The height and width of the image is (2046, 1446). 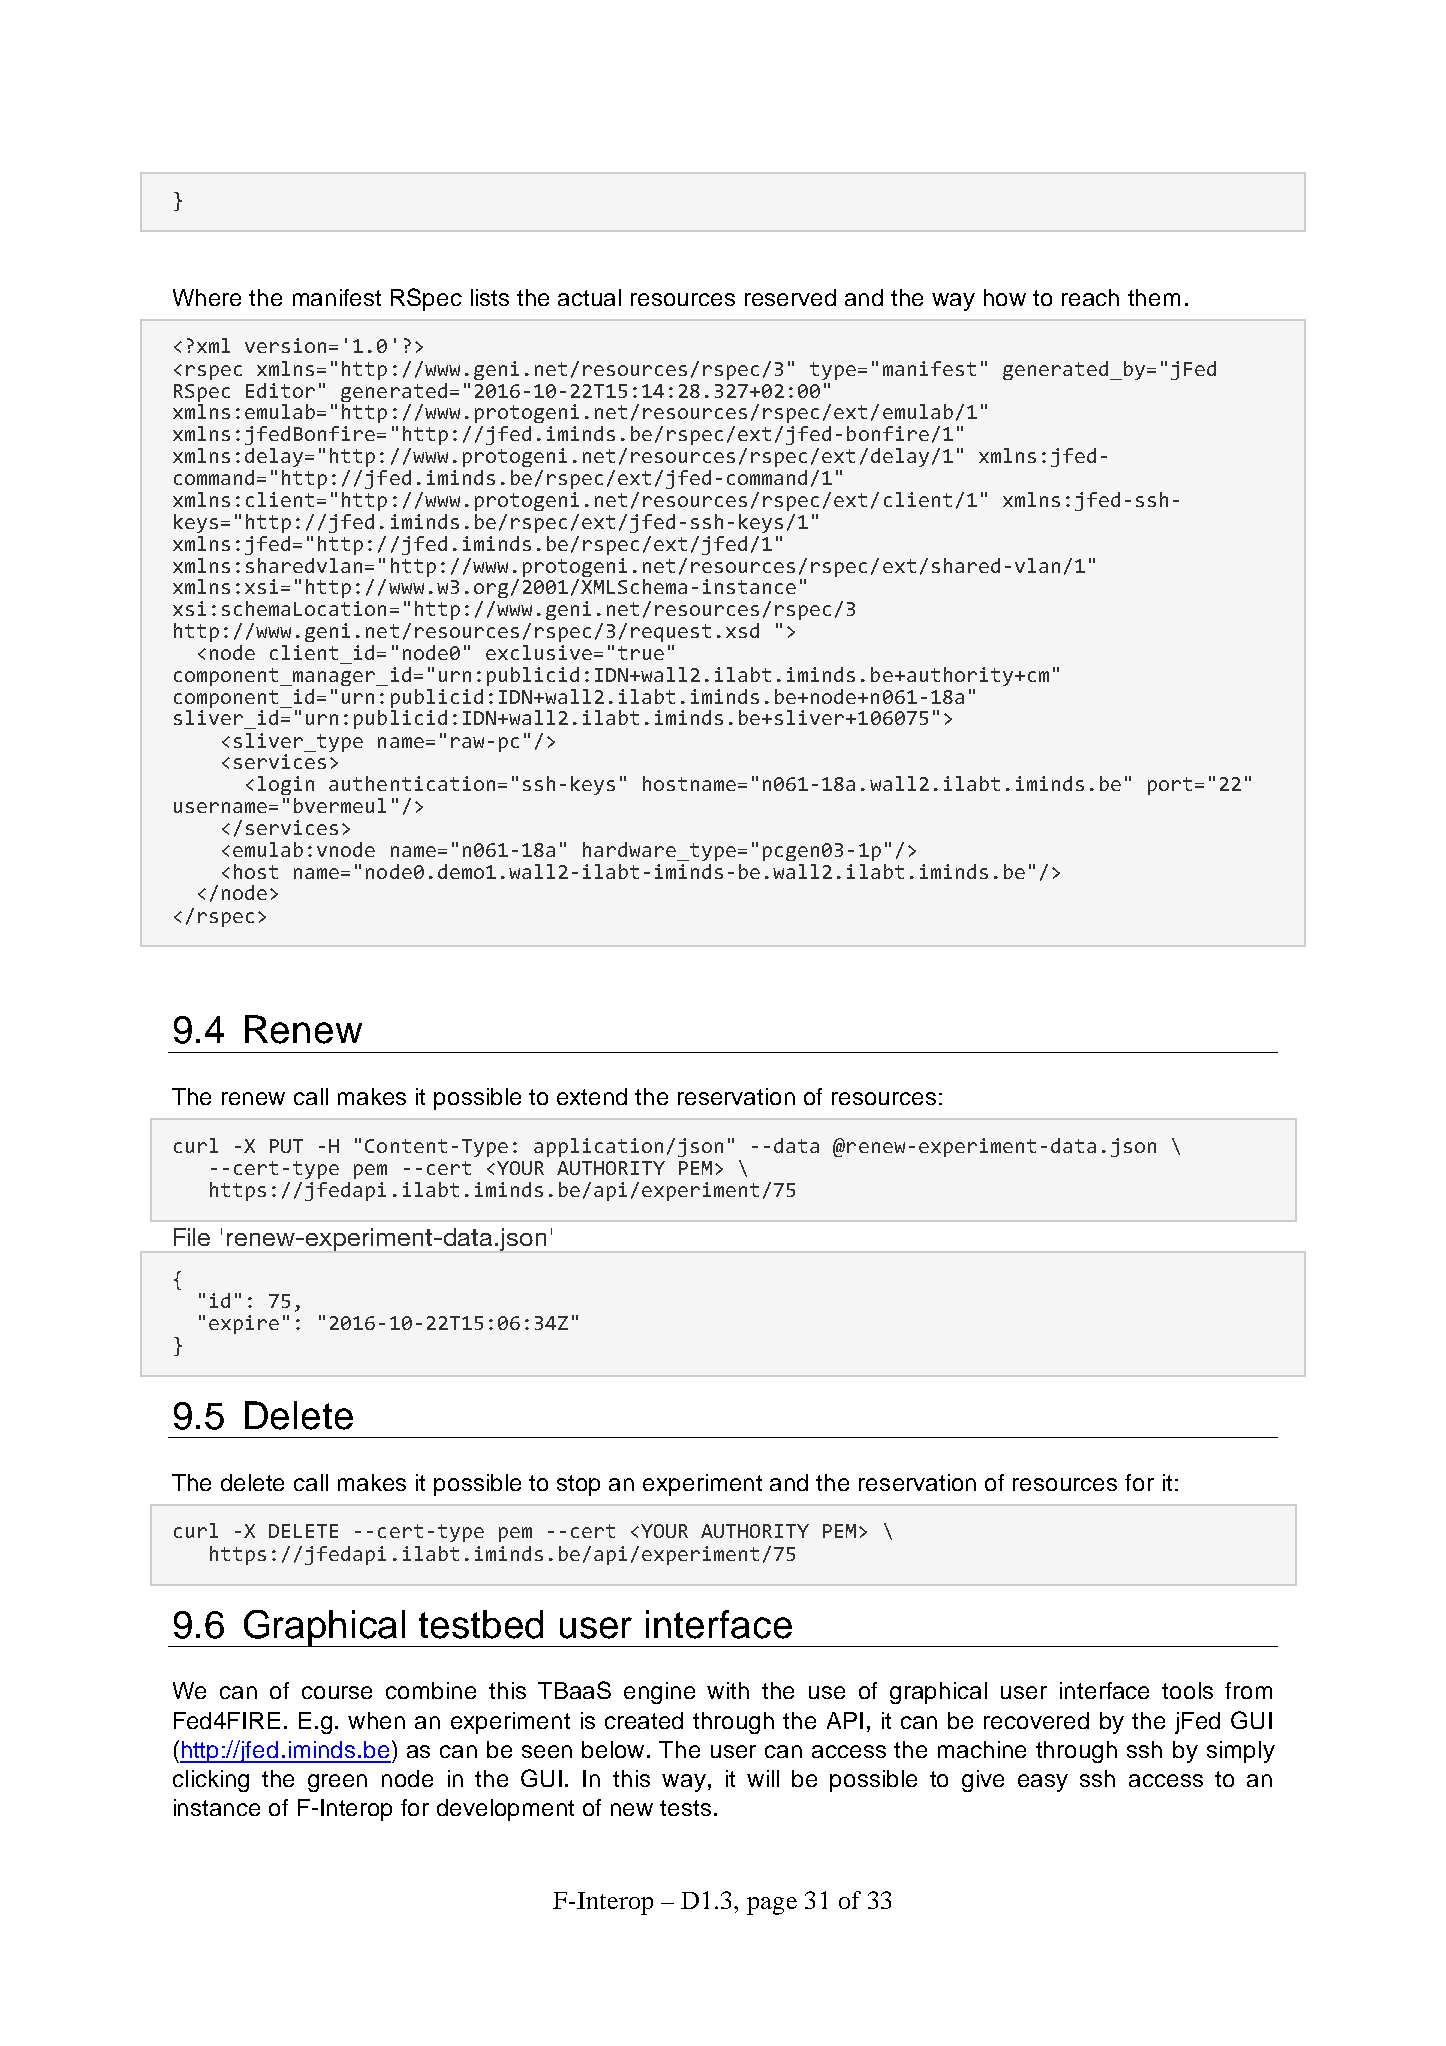 I want to click on tools, so click(x=1187, y=1690).
